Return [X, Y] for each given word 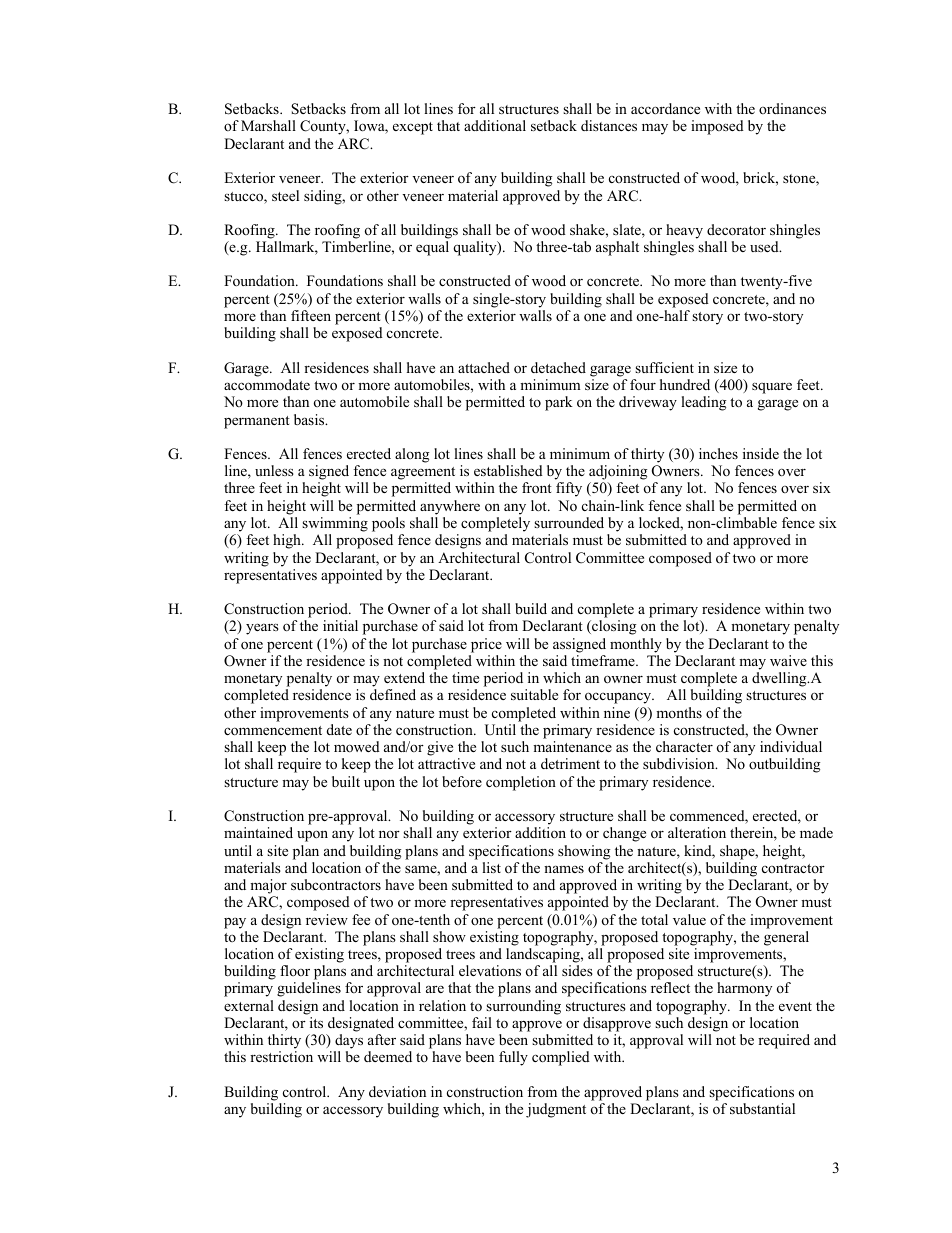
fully [513, 1058]
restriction [281, 1056]
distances [609, 125]
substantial [762, 1108]
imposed [717, 127]
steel [285, 195]
